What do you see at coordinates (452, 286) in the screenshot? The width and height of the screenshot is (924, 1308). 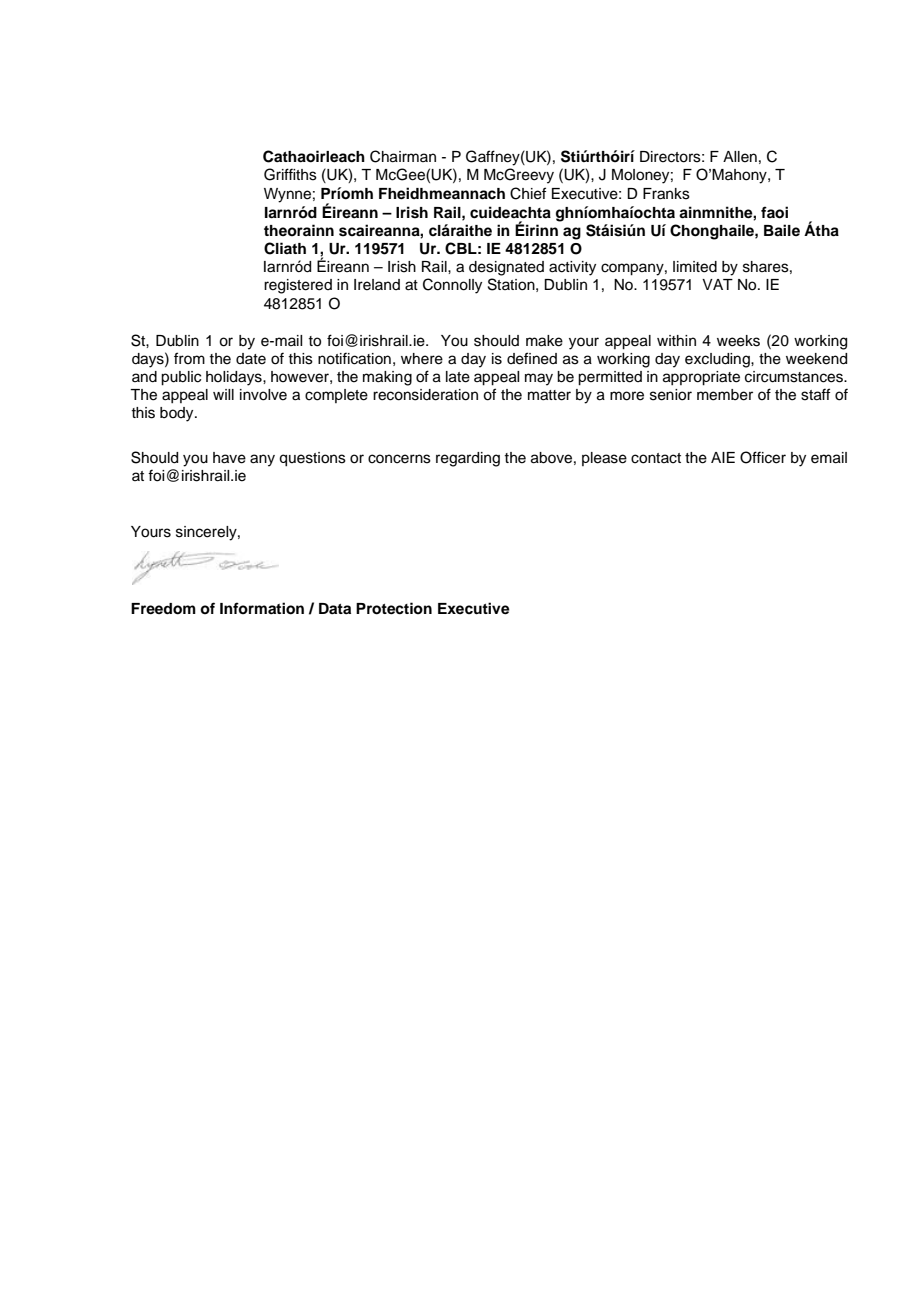 I see `Connolly` at bounding box center [452, 286].
